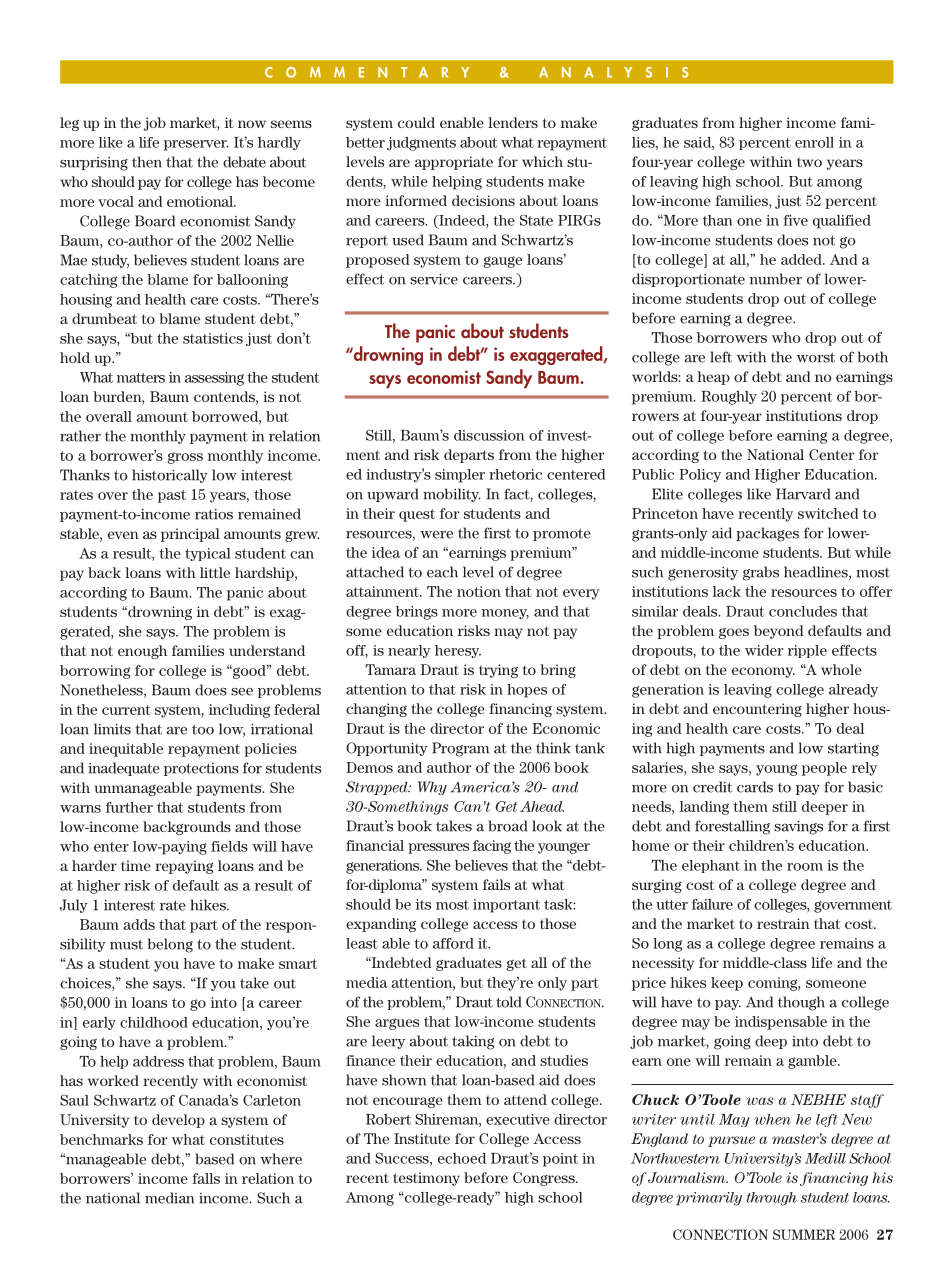 The image size is (952, 1275). What do you see at coordinates (803, 494) in the image?
I see `Harvard` at bounding box center [803, 494].
